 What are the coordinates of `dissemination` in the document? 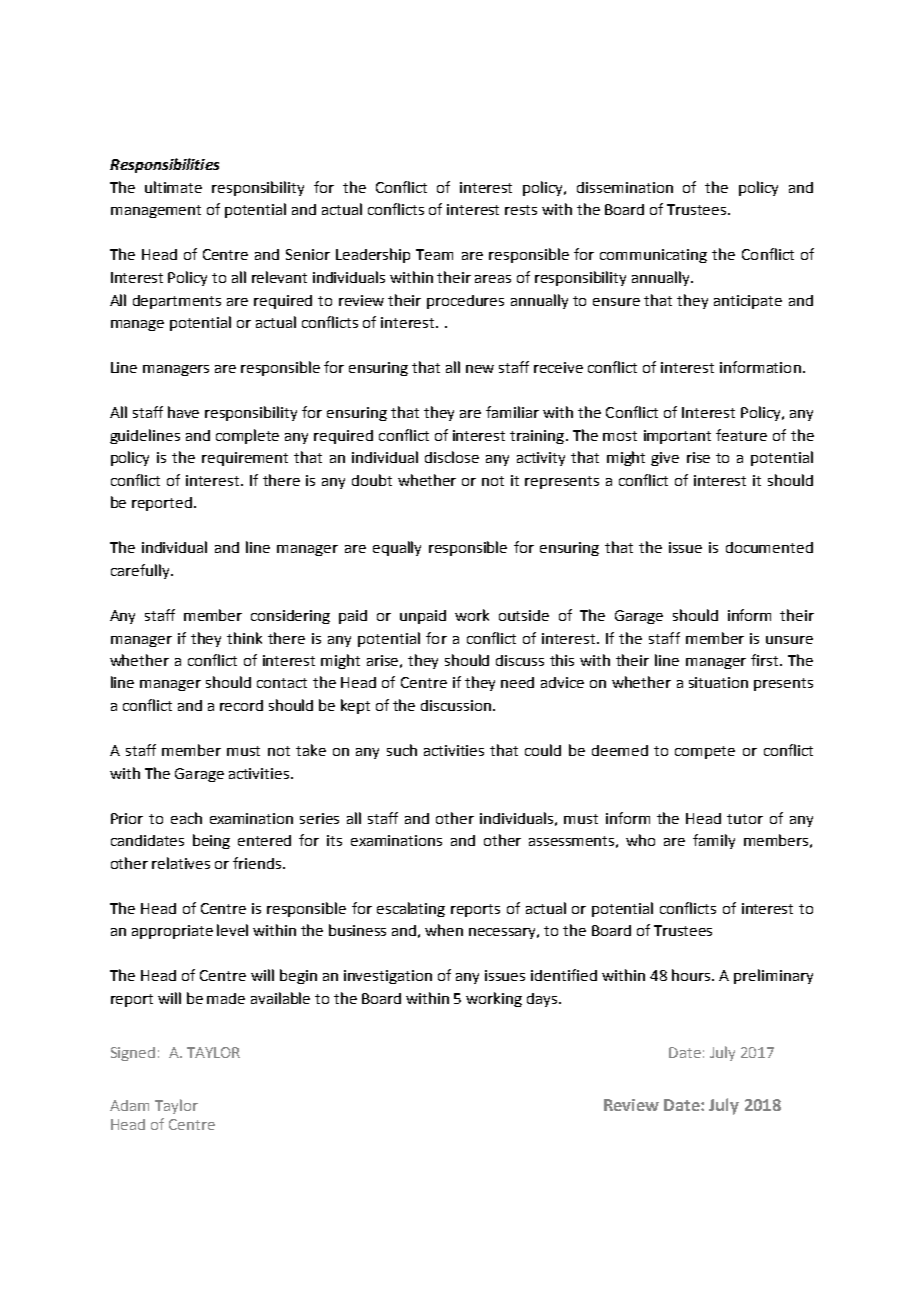 It's located at (625, 187).
